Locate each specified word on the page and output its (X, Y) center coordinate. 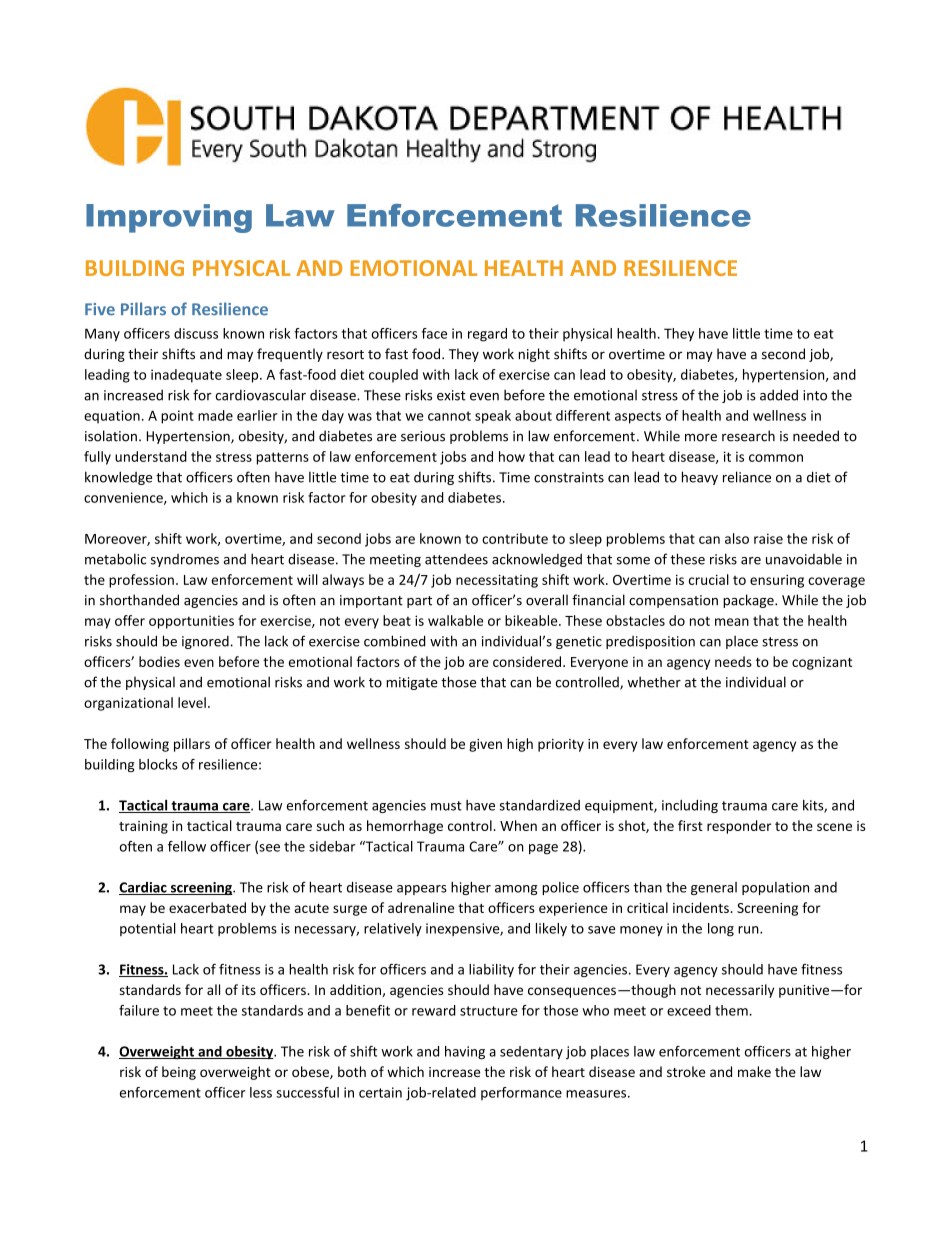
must (446, 806)
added (779, 395)
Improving (169, 218)
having (465, 1052)
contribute (515, 538)
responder (739, 827)
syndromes (185, 560)
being (179, 1073)
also (737, 538)
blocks (158, 764)
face (434, 333)
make (754, 1071)
